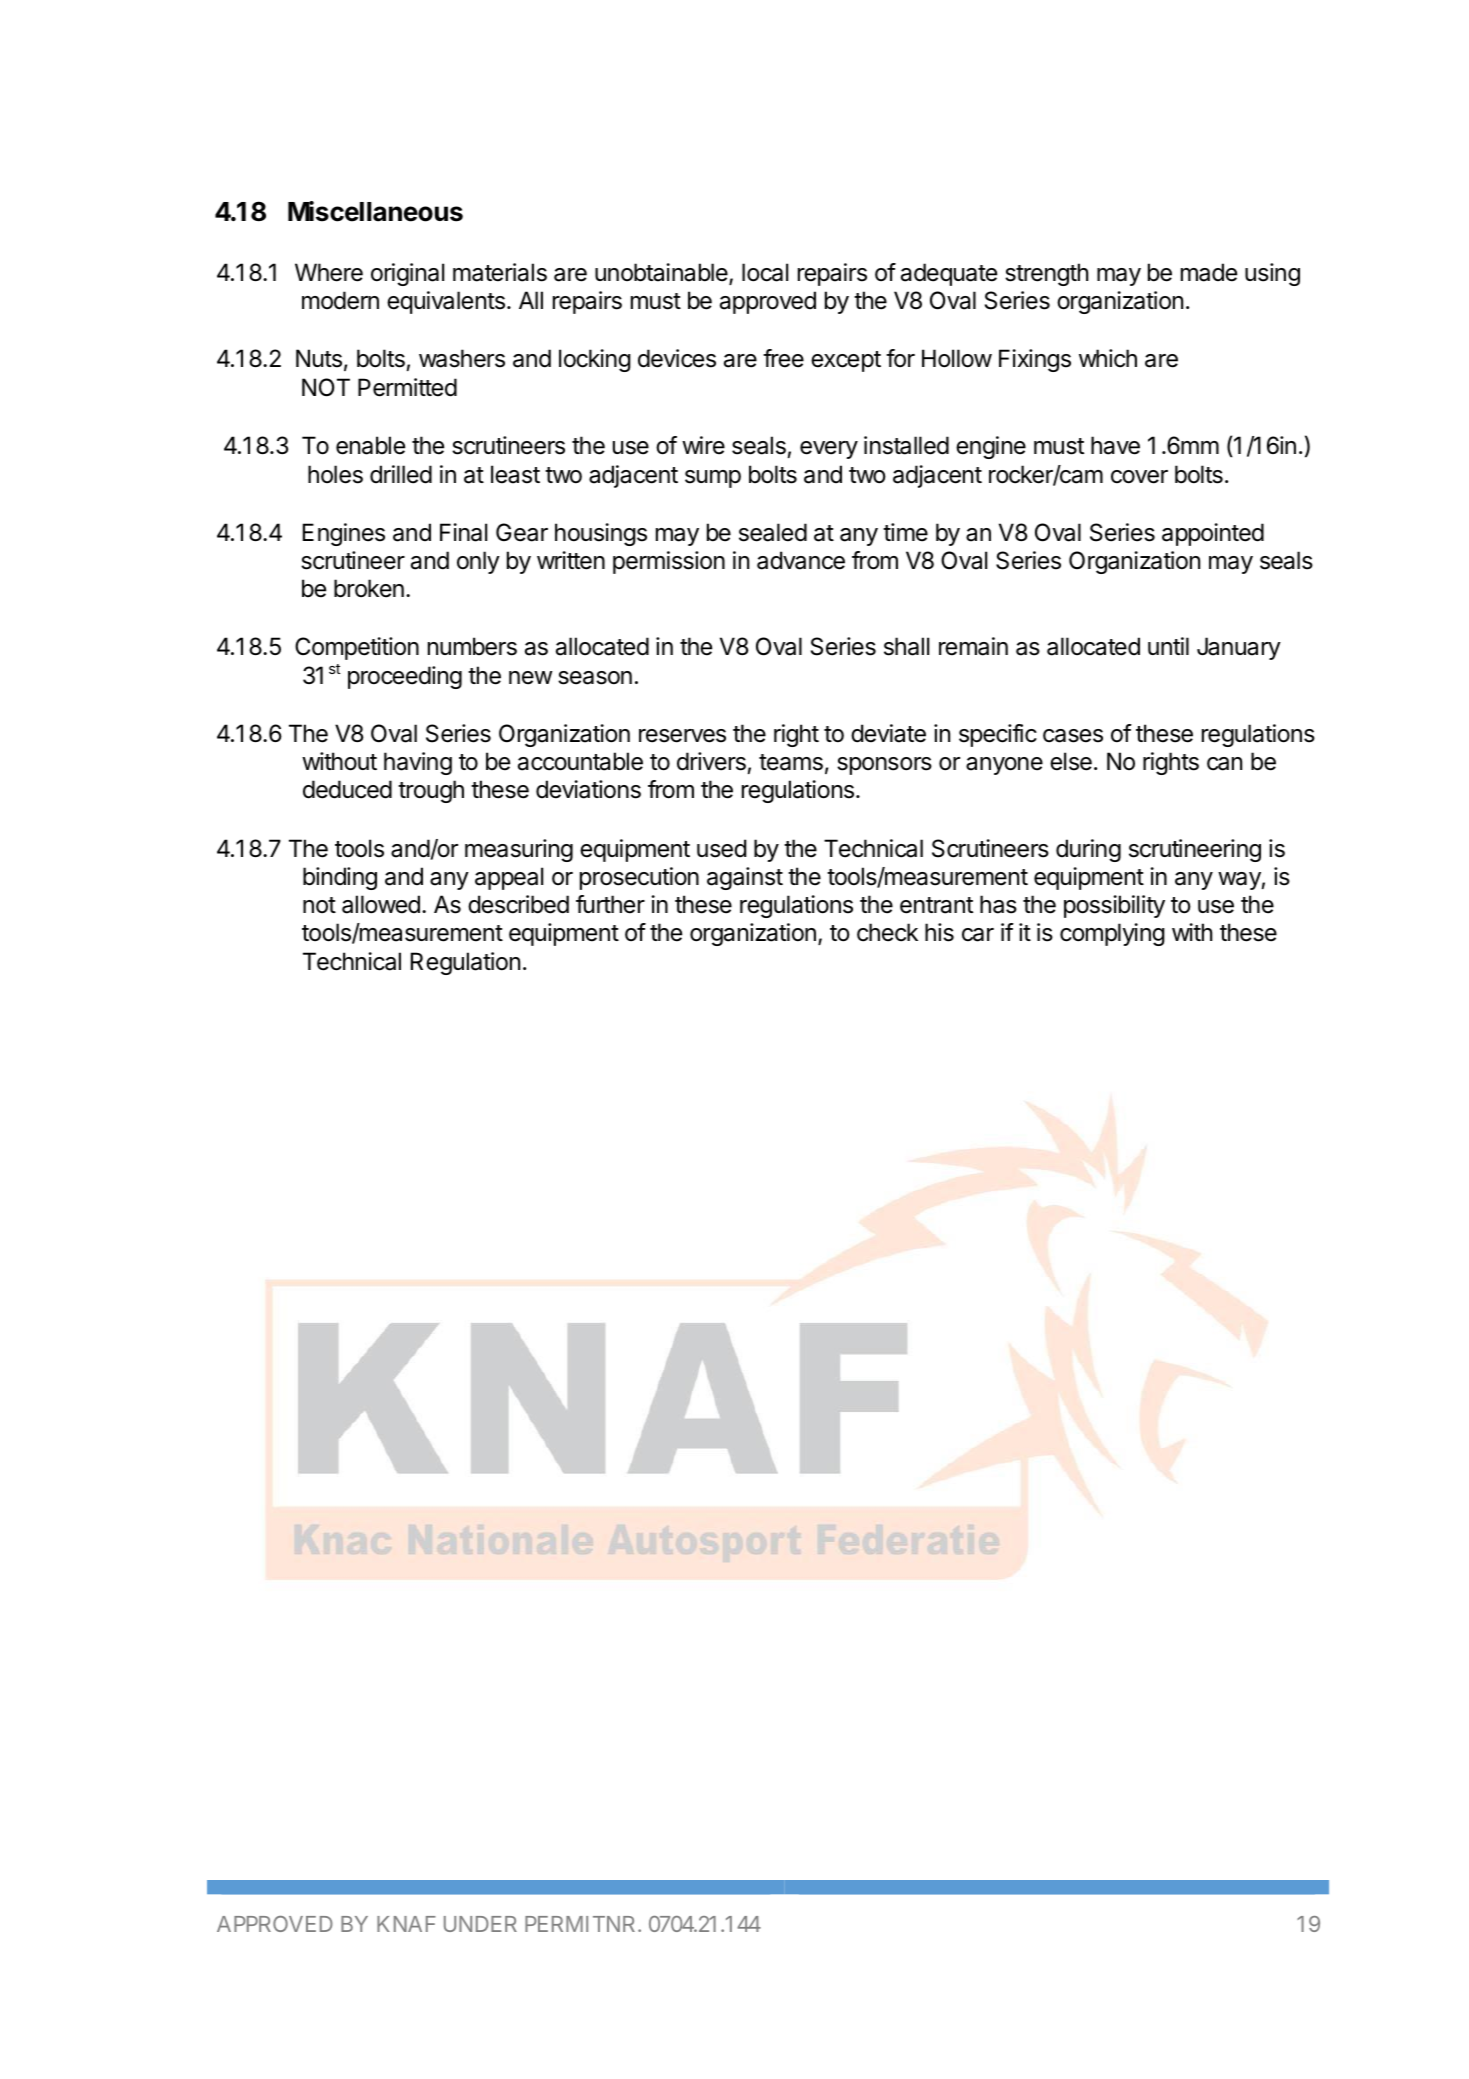 Image resolution: width=1469 pixels, height=2079 pixels. What do you see at coordinates (1112, 934) in the screenshot?
I see `complying` at bounding box center [1112, 934].
